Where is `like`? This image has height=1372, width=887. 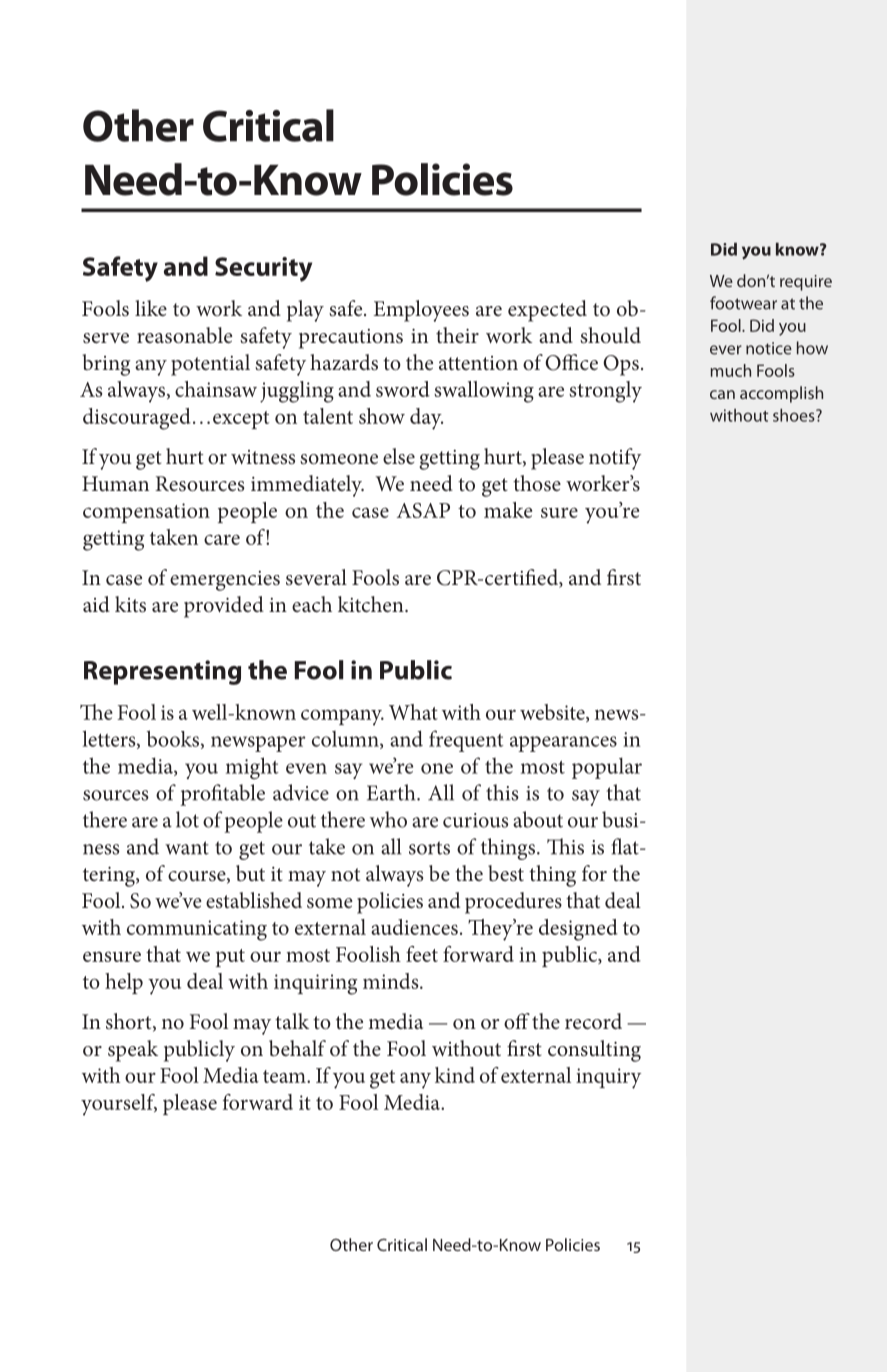
like is located at coordinates (151, 308).
